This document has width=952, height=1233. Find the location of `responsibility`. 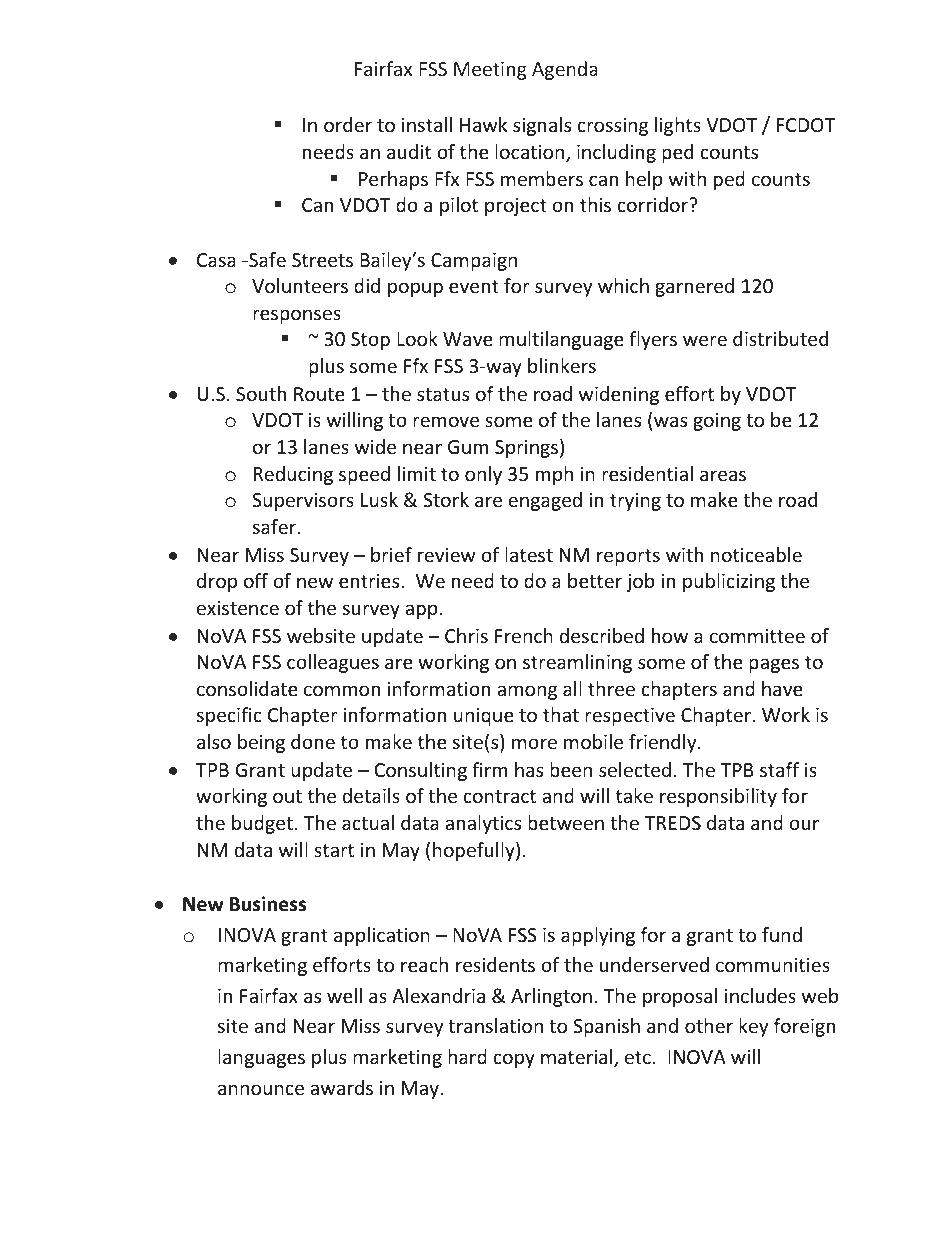

responsibility is located at coordinates (718, 797).
